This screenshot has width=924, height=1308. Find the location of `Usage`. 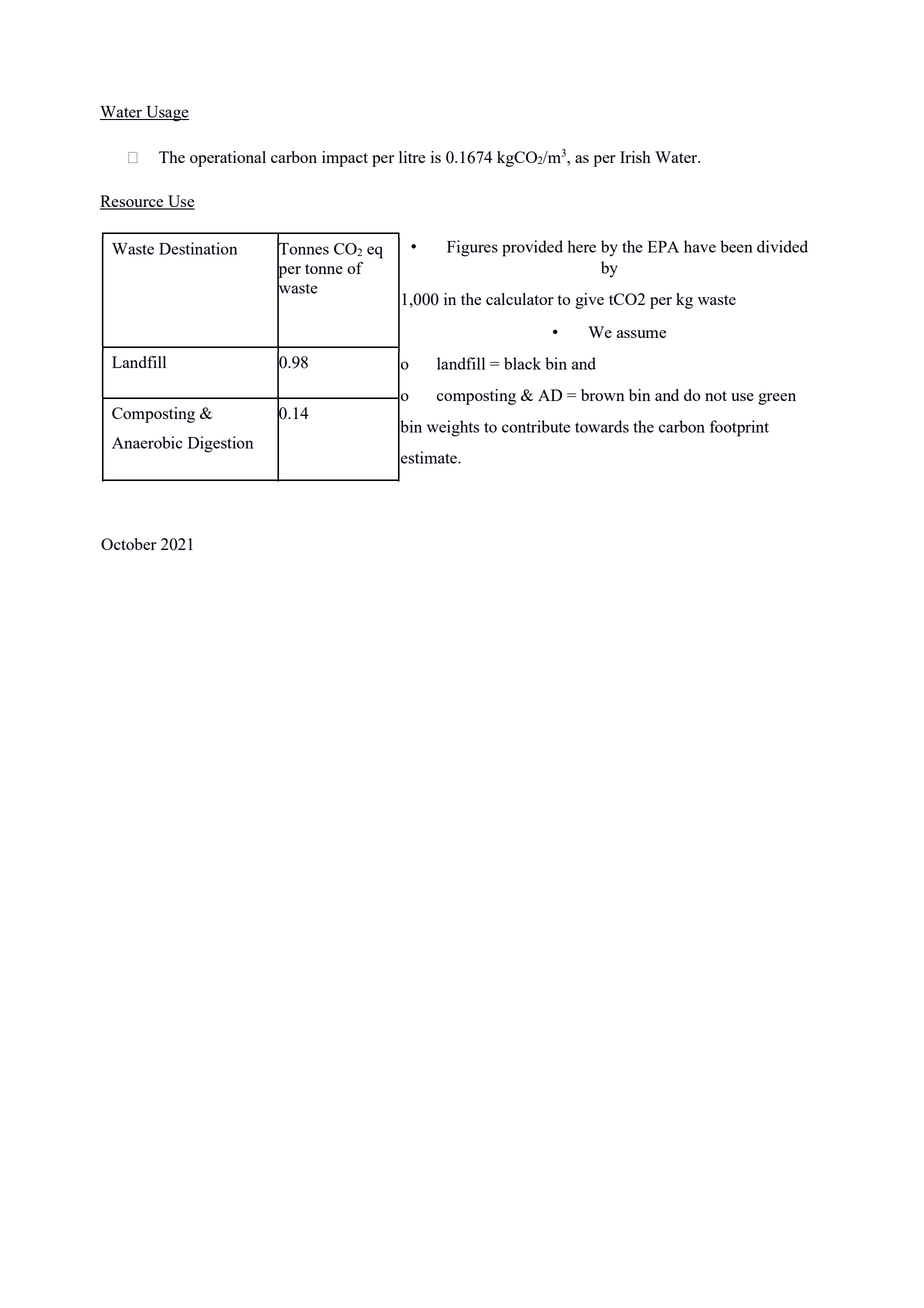

Usage is located at coordinates (166, 114).
